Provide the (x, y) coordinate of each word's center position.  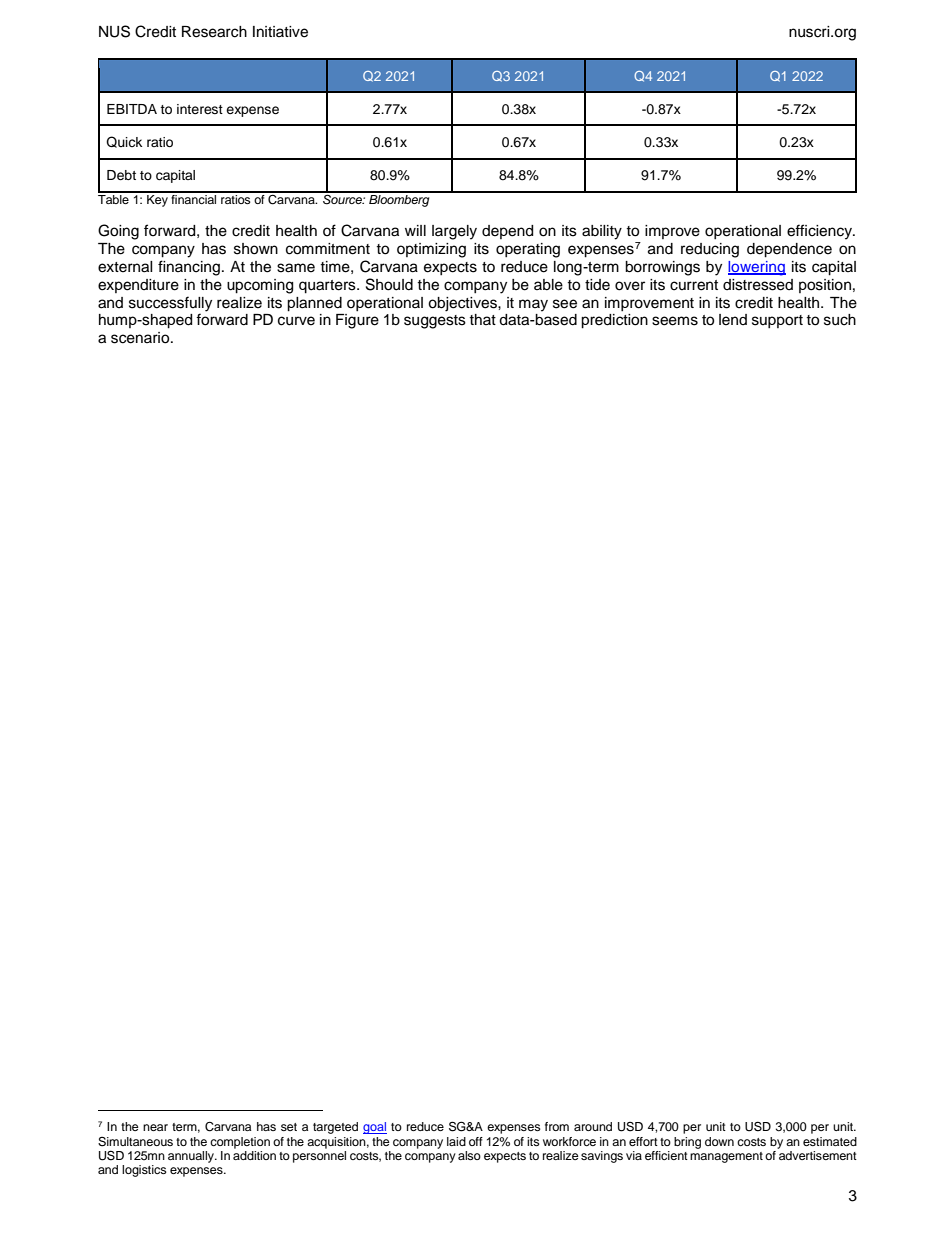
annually (192, 1157)
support (777, 321)
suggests (435, 322)
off (476, 1141)
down (719, 1141)
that (482, 319)
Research (214, 32)
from (557, 1126)
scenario (141, 338)
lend (733, 320)
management (726, 1157)
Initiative (280, 32)
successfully (170, 304)
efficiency (821, 232)
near (155, 1127)
